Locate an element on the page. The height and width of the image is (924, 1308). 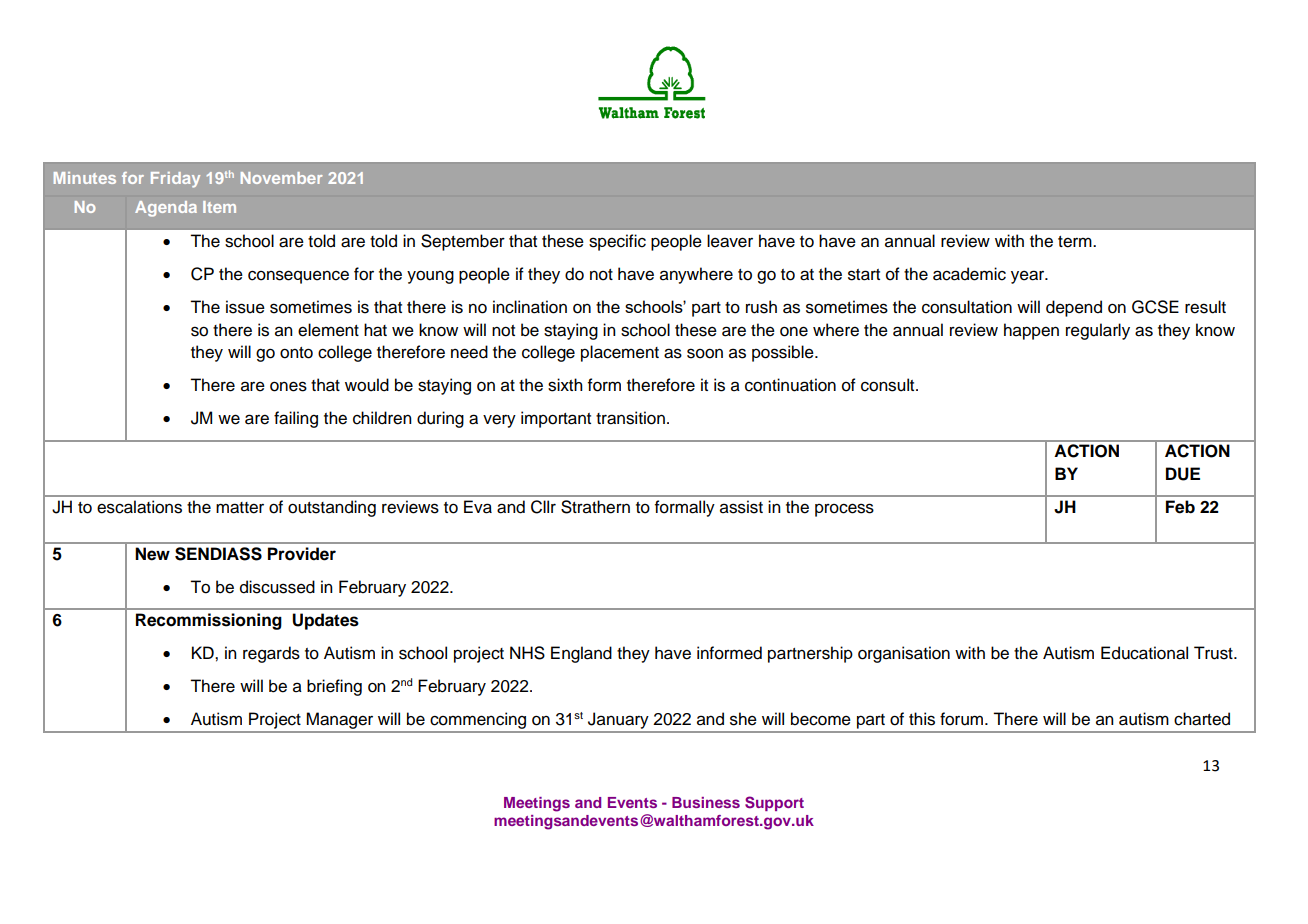
Item is located at coordinates (219, 207).
